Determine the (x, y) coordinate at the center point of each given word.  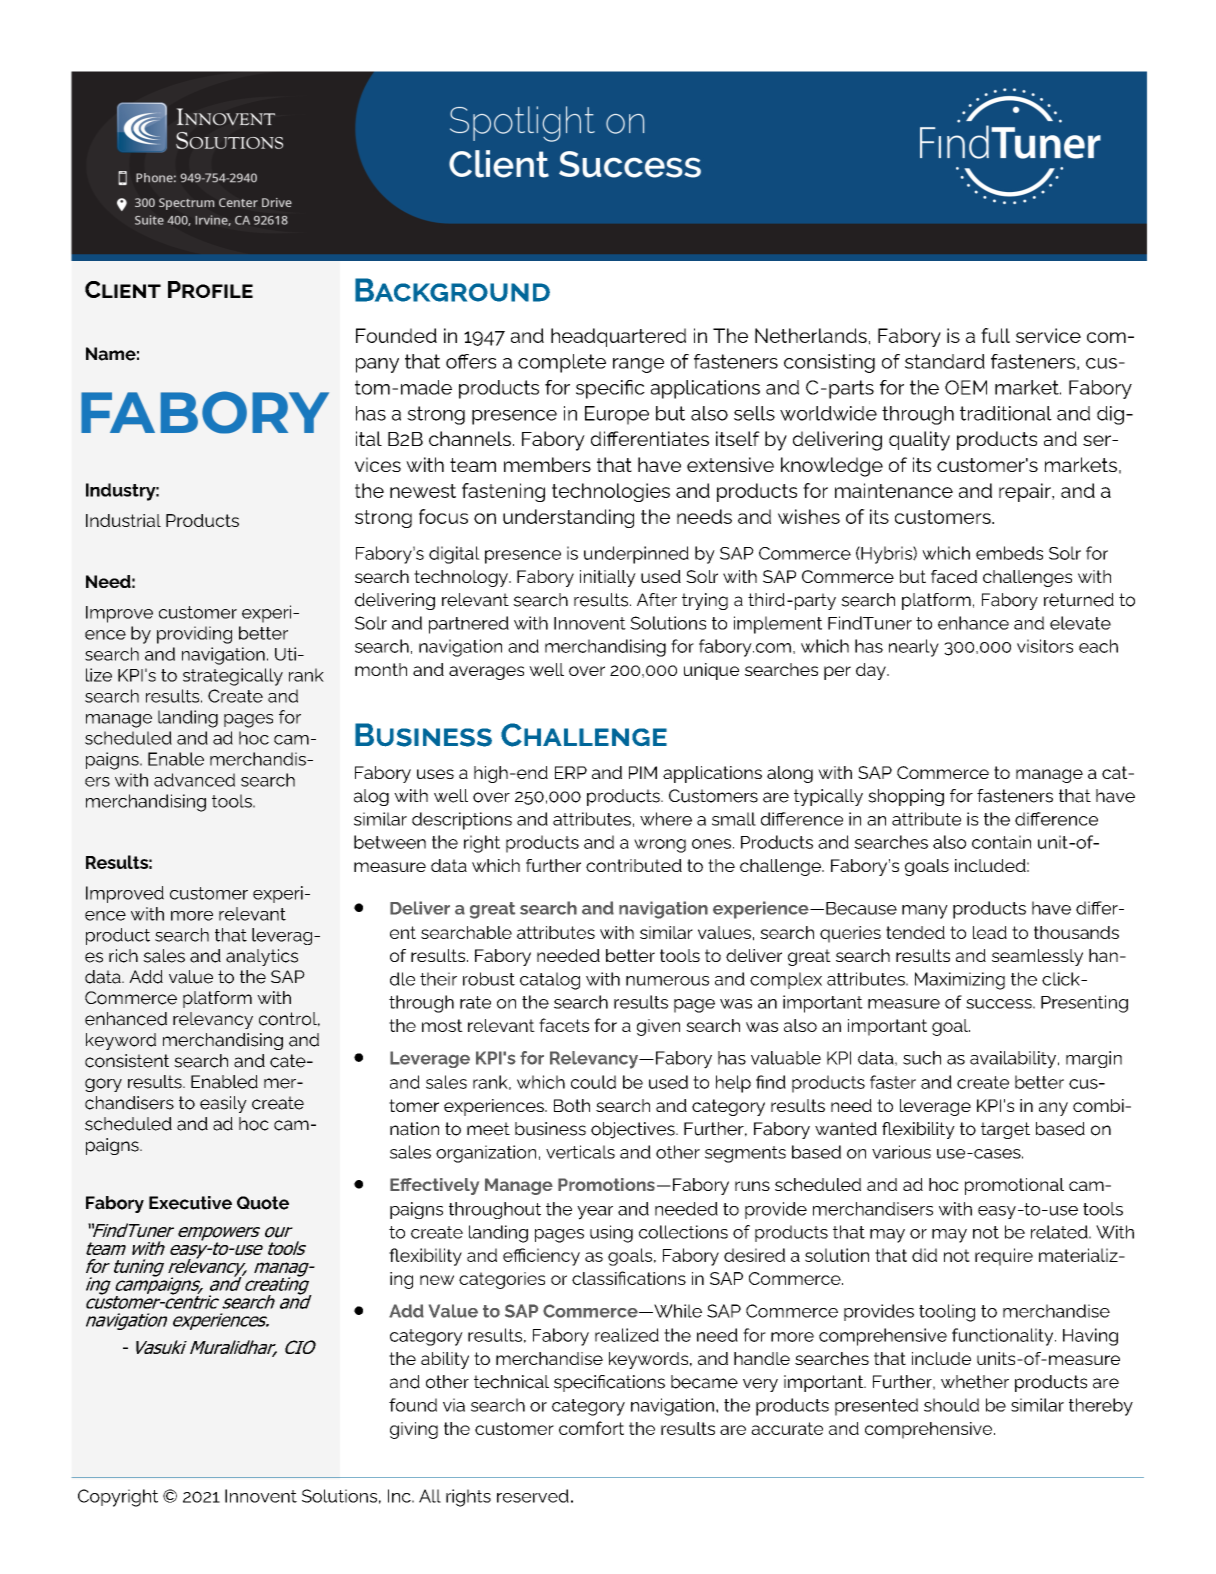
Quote (263, 1203)
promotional (1014, 1186)
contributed (634, 865)
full (995, 335)
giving (414, 1430)
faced (954, 576)
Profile (210, 289)
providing (194, 635)
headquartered (618, 337)
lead (990, 932)
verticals (580, 1152)
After (657, 600)
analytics (262, 957)
